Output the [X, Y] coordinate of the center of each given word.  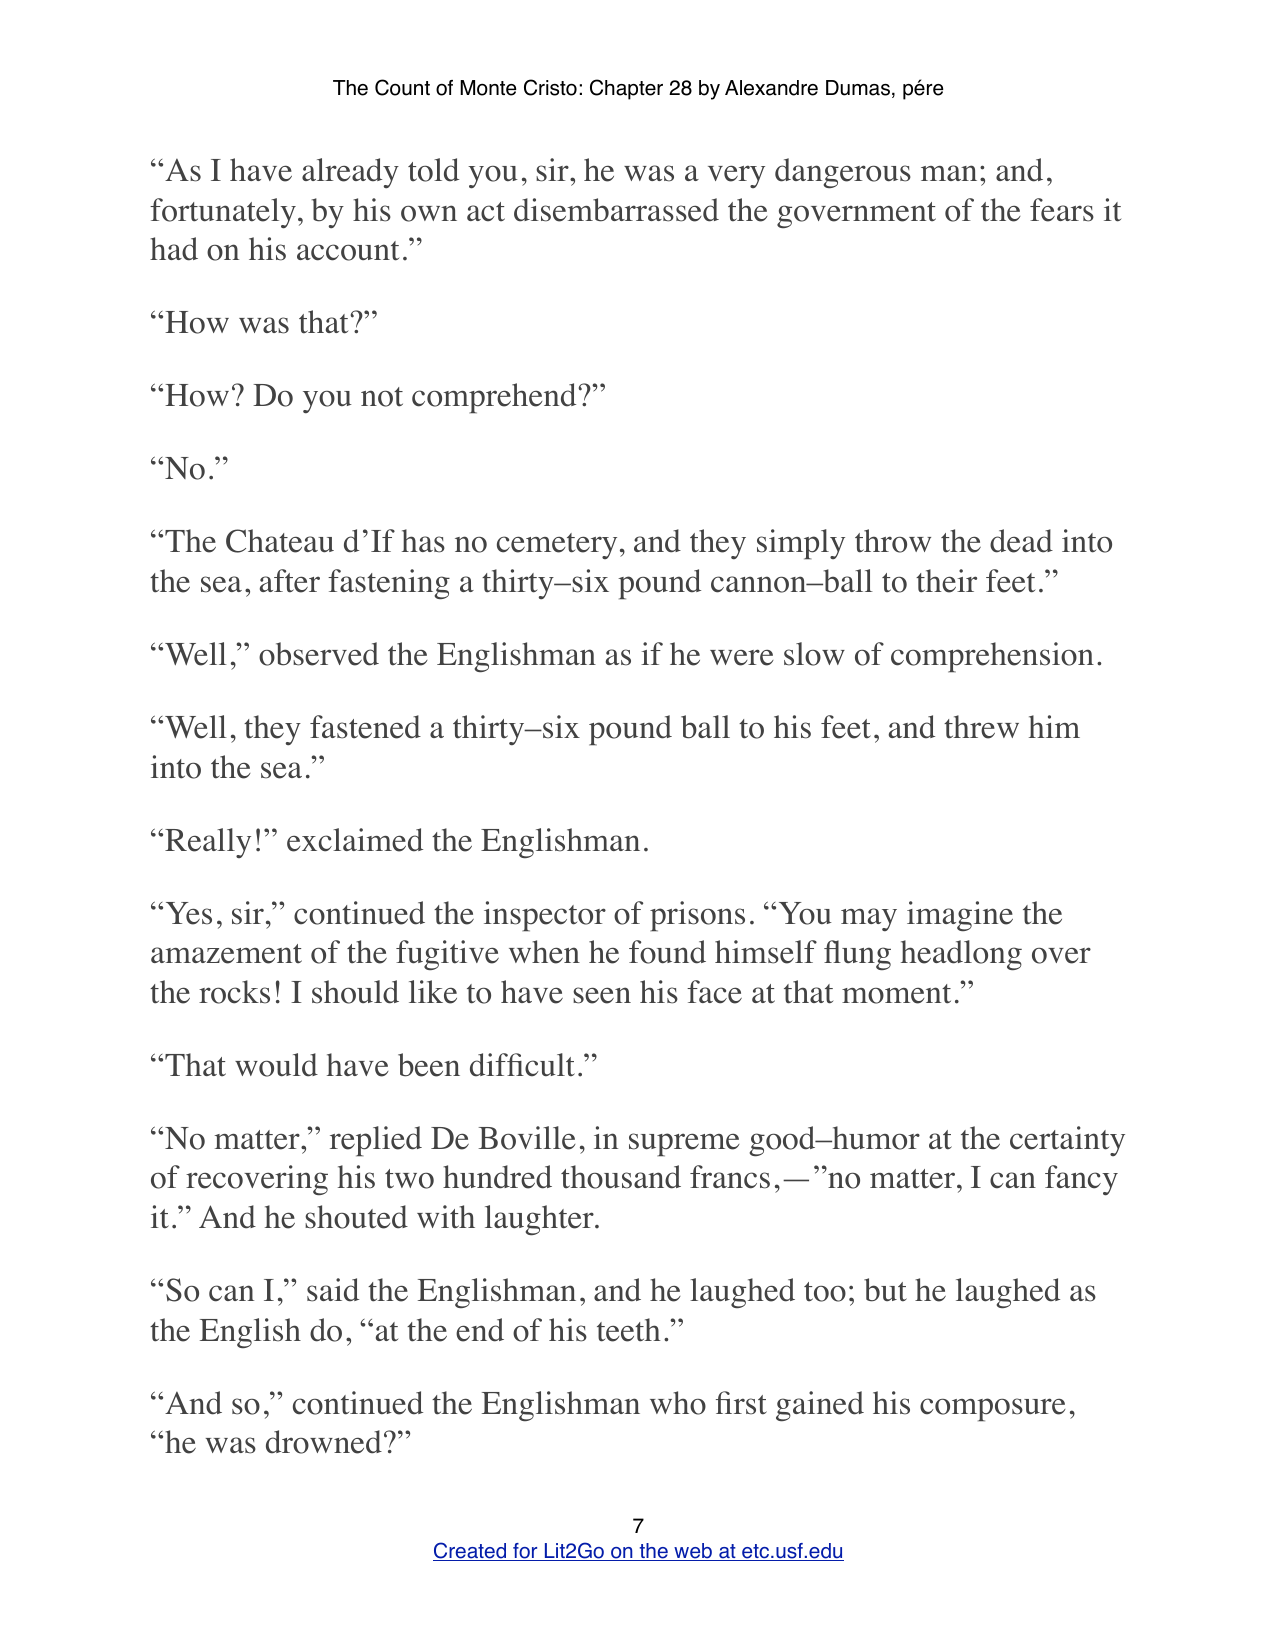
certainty [1067, 1141]
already [350, 173]
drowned [324, 1442]
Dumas [858, 88]
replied [376, 1141]
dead [1021, 541]
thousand [621, 1177]
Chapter [626, 89]
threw [981, 727]
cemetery [557, 546]
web [693, 1552]
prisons [697, 916]
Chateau [280, 541]
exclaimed [355, 840]
